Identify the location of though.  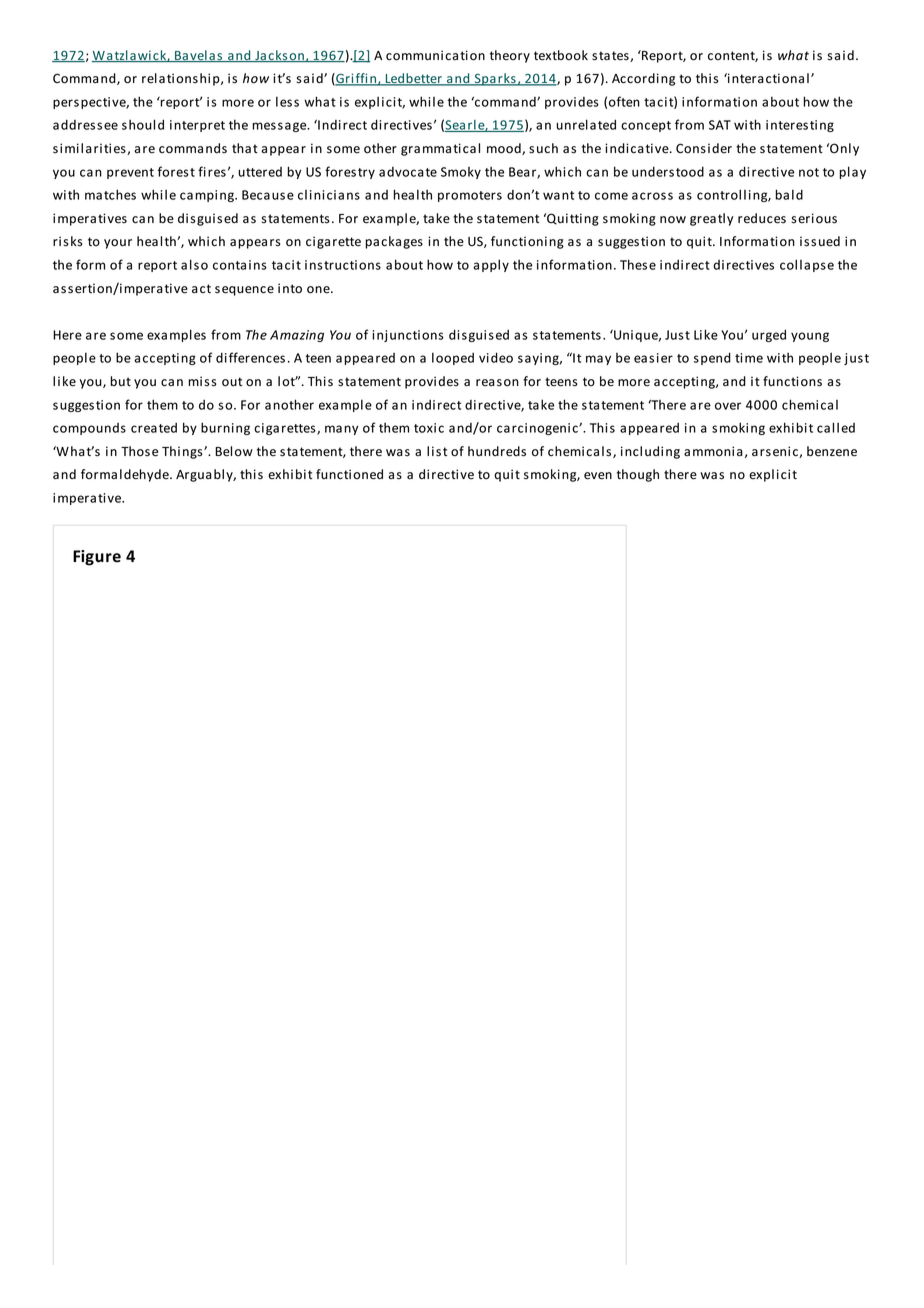
(638, 475).
